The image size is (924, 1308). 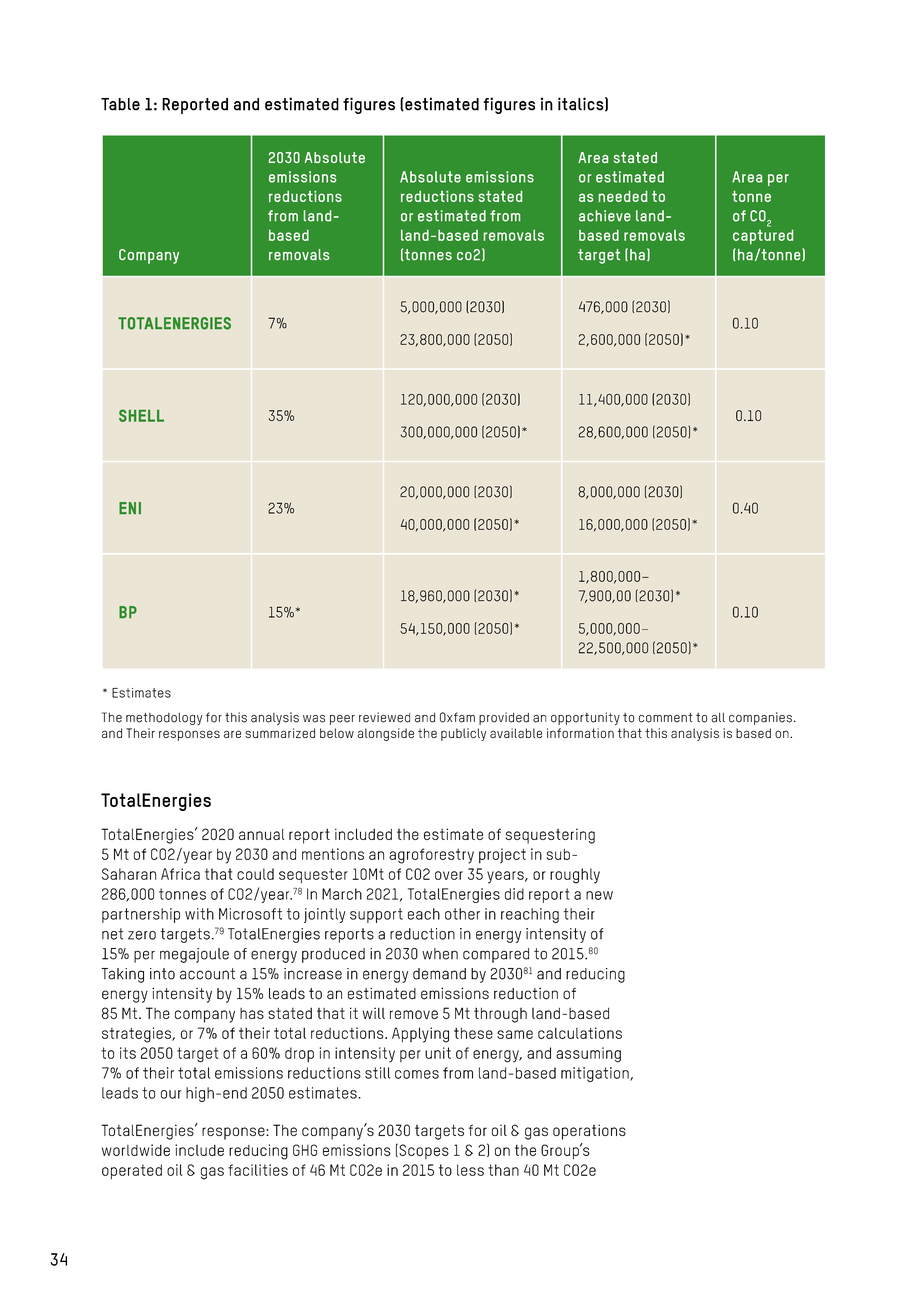 What do you see at coordinates (760, 718) in the document?
I see `companies` at bounding box center [760, 718].
